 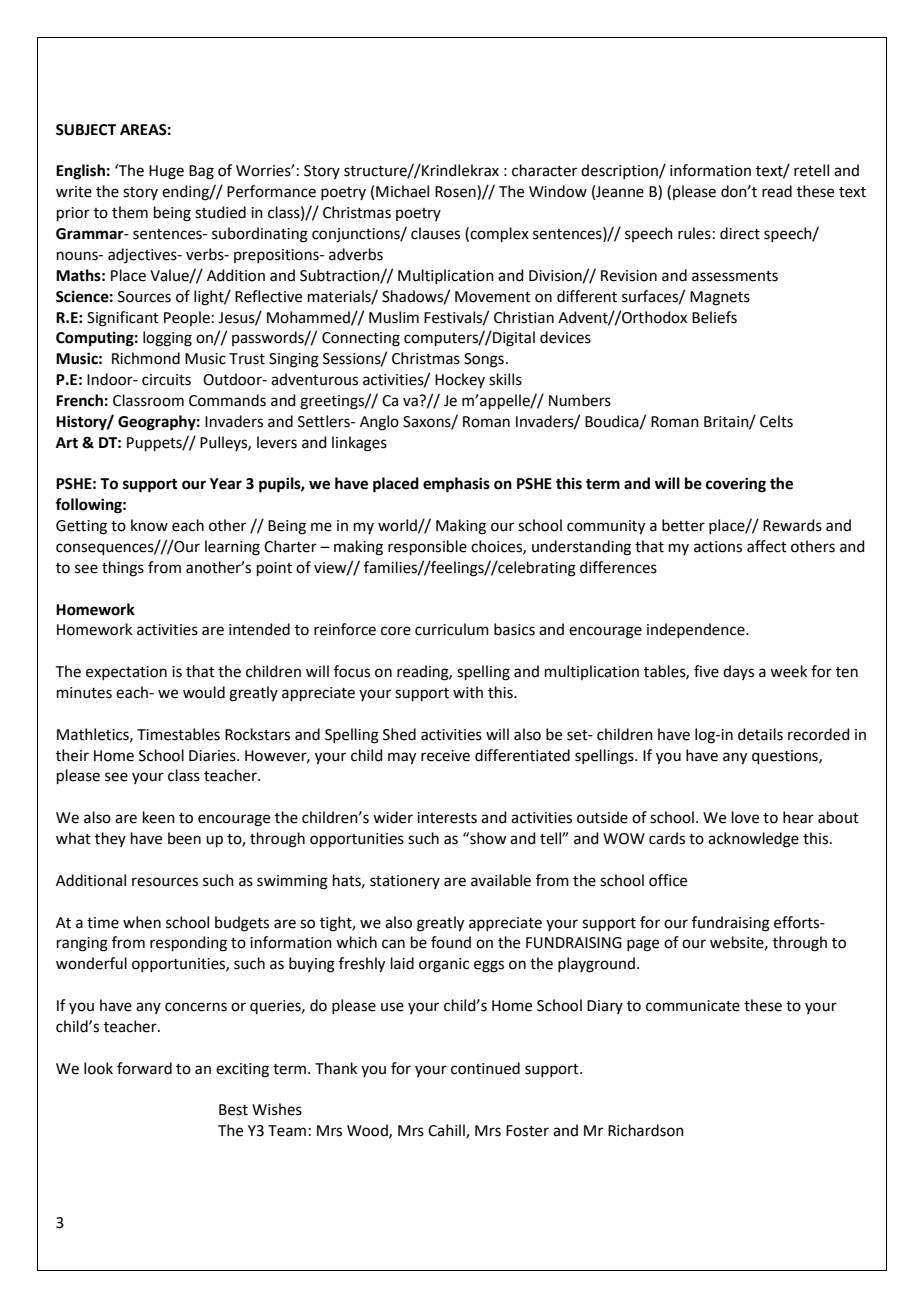 What do you see at coordinates (226, 484) in the screenshot?
I see `Year` at bounding box center [226, 484].
